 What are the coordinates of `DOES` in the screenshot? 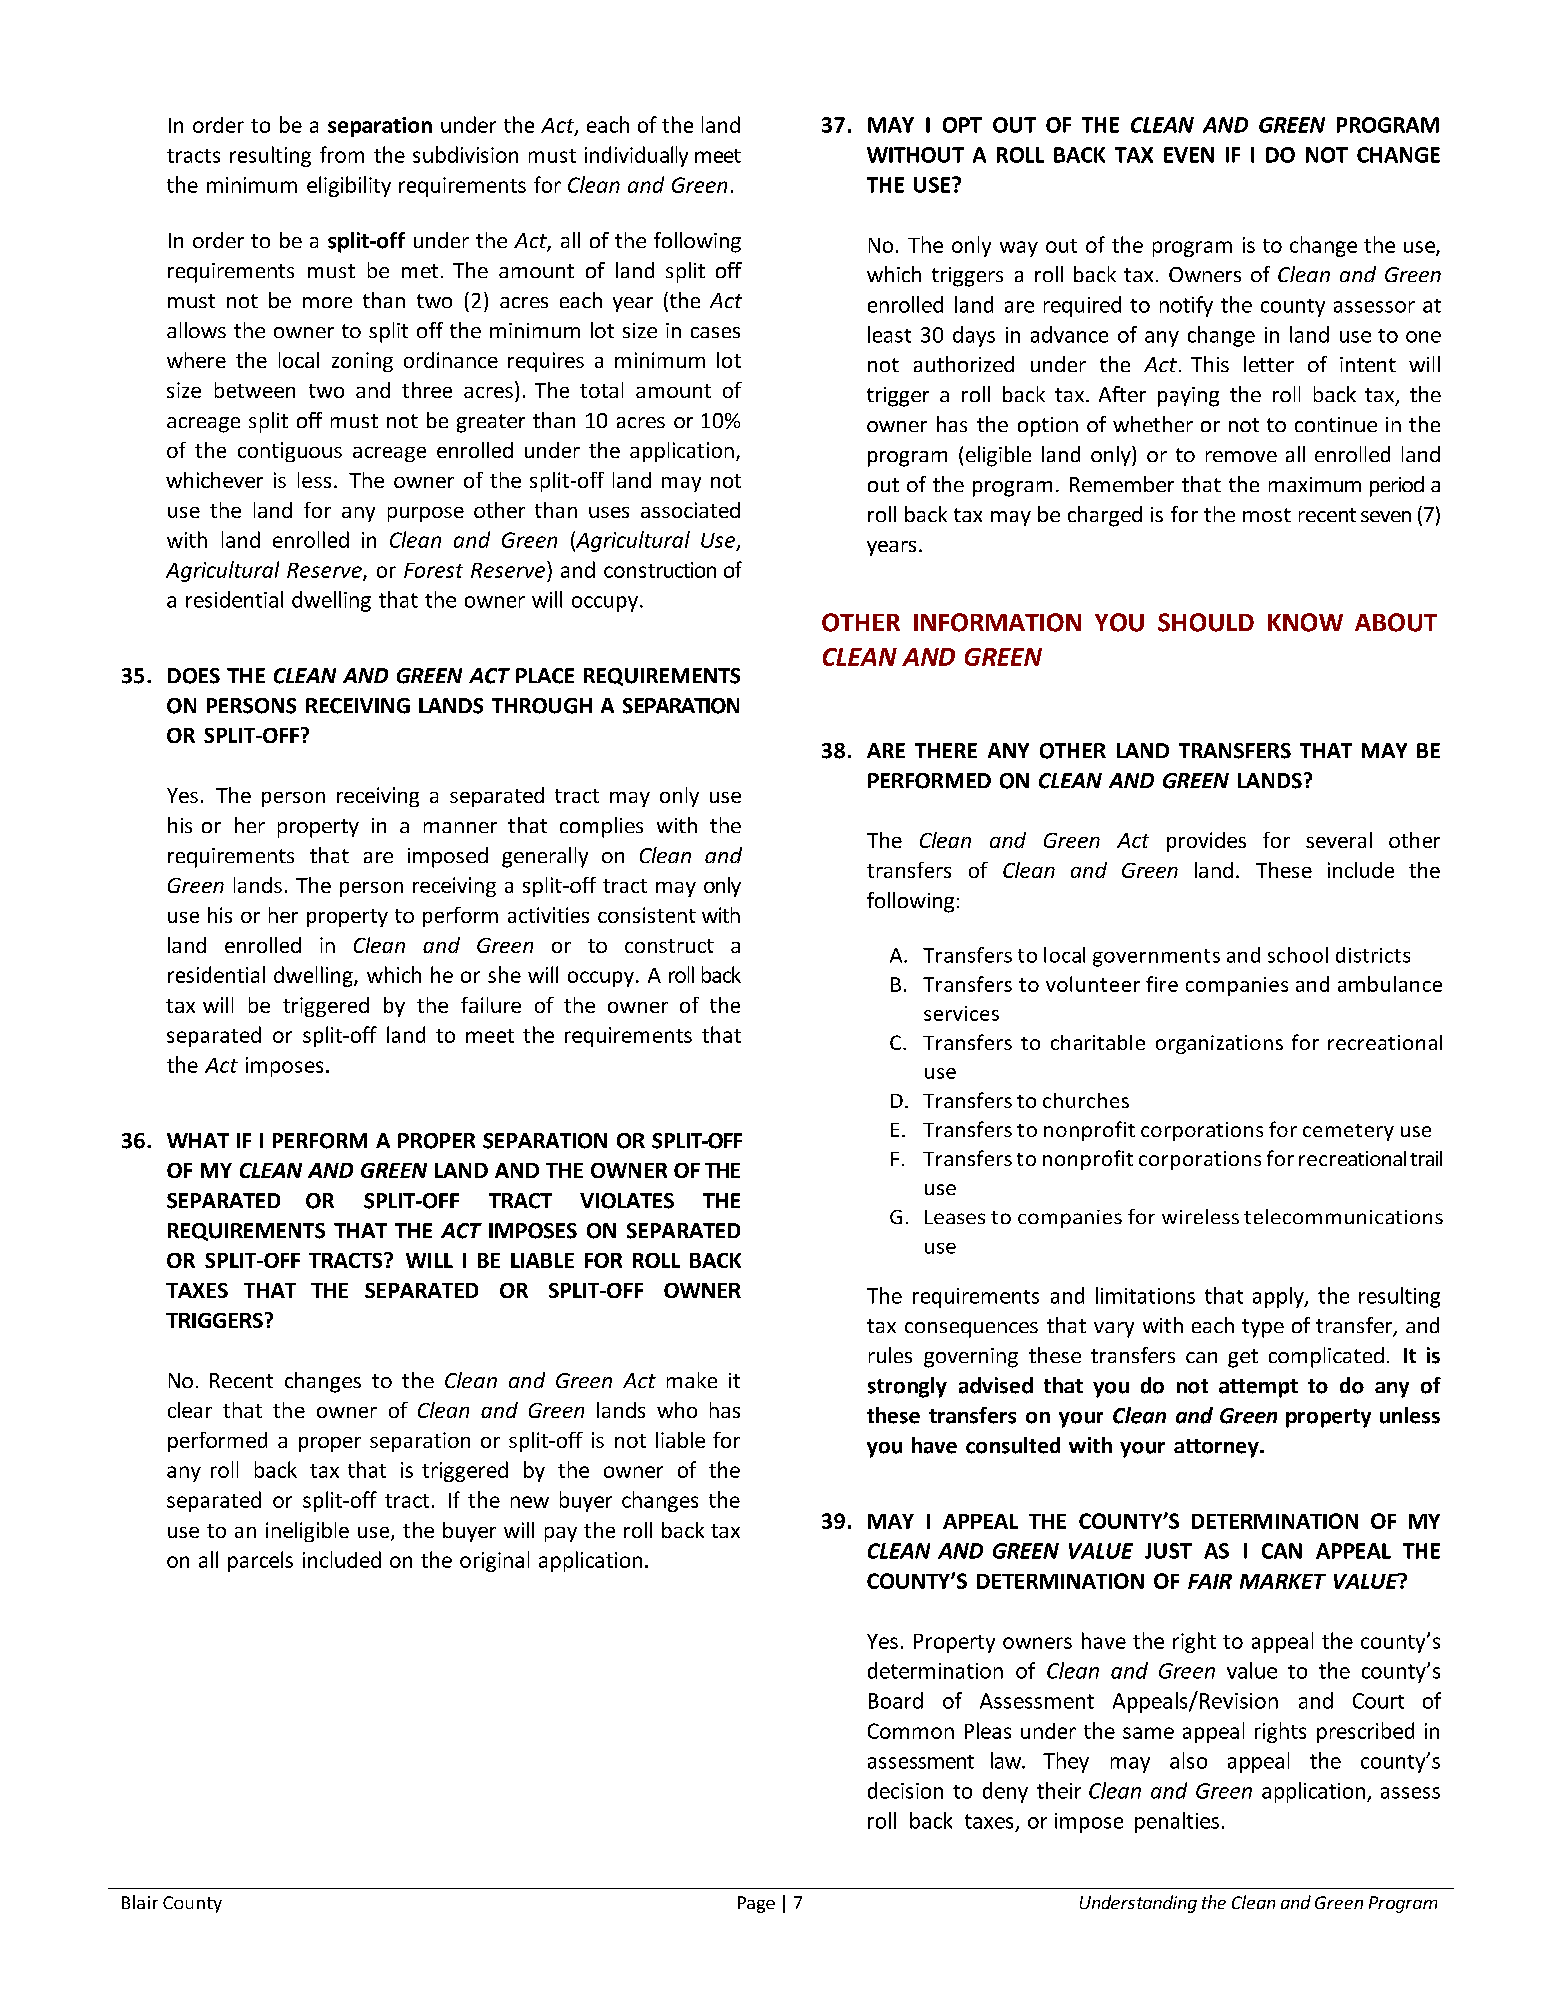 It's located at (194, 676).
